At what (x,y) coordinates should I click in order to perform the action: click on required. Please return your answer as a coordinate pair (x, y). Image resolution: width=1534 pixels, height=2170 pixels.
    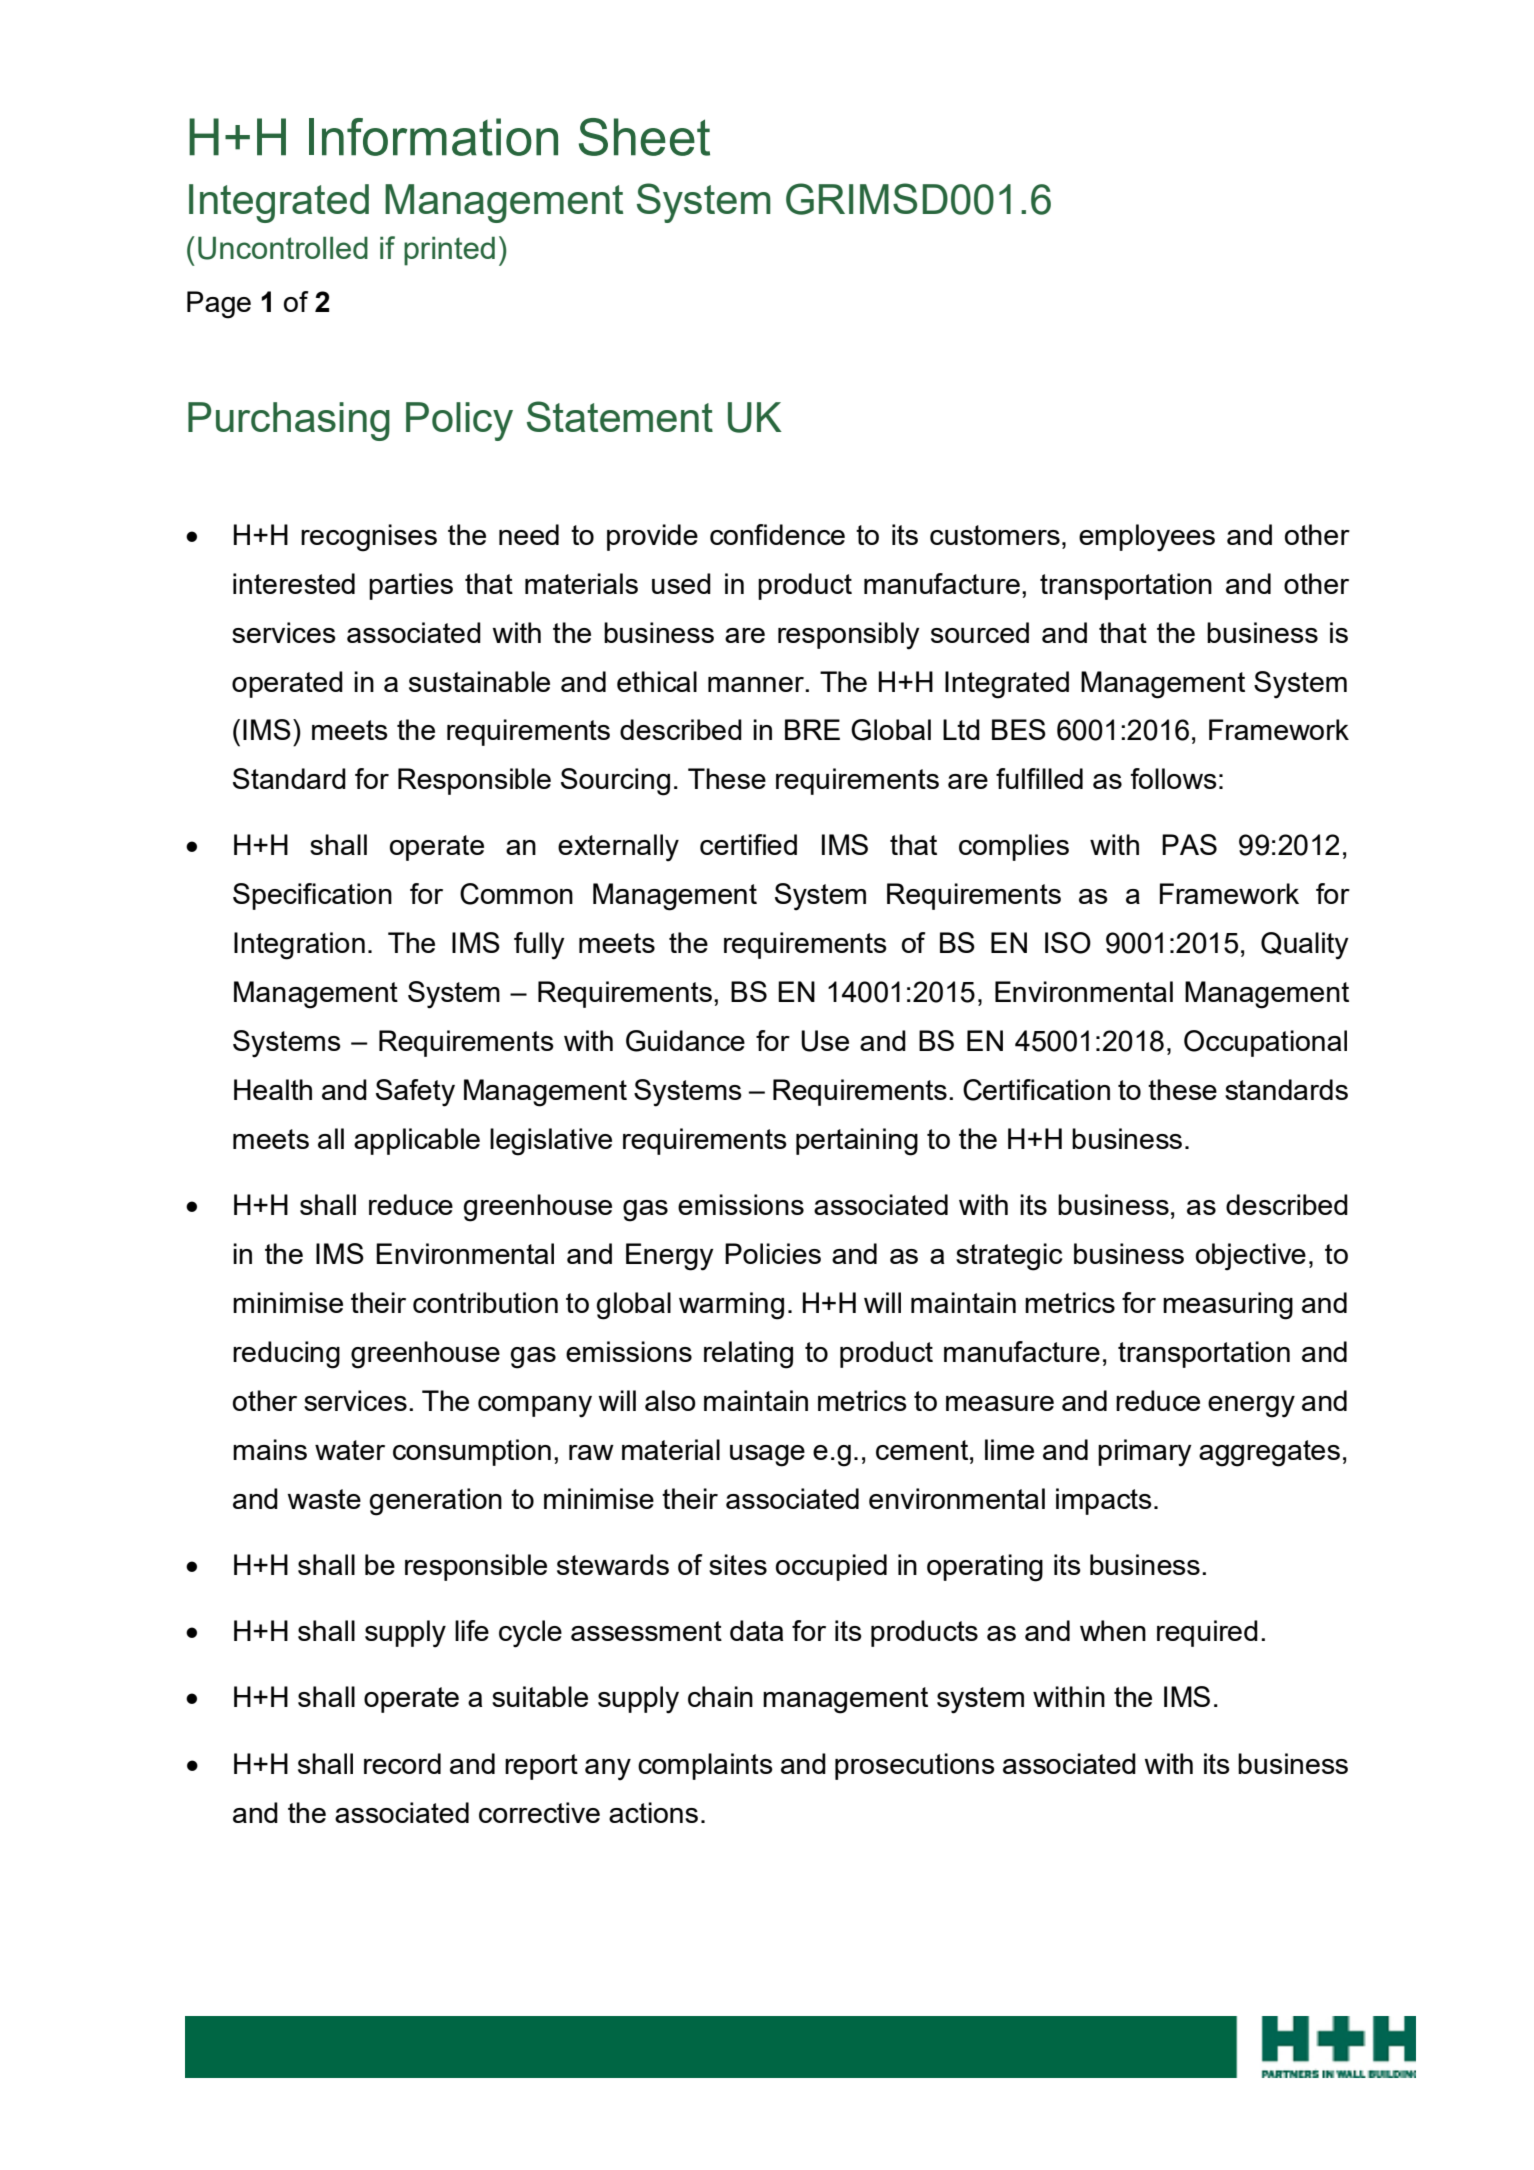
    Looking at the image, I should click on (1207, 1633).
